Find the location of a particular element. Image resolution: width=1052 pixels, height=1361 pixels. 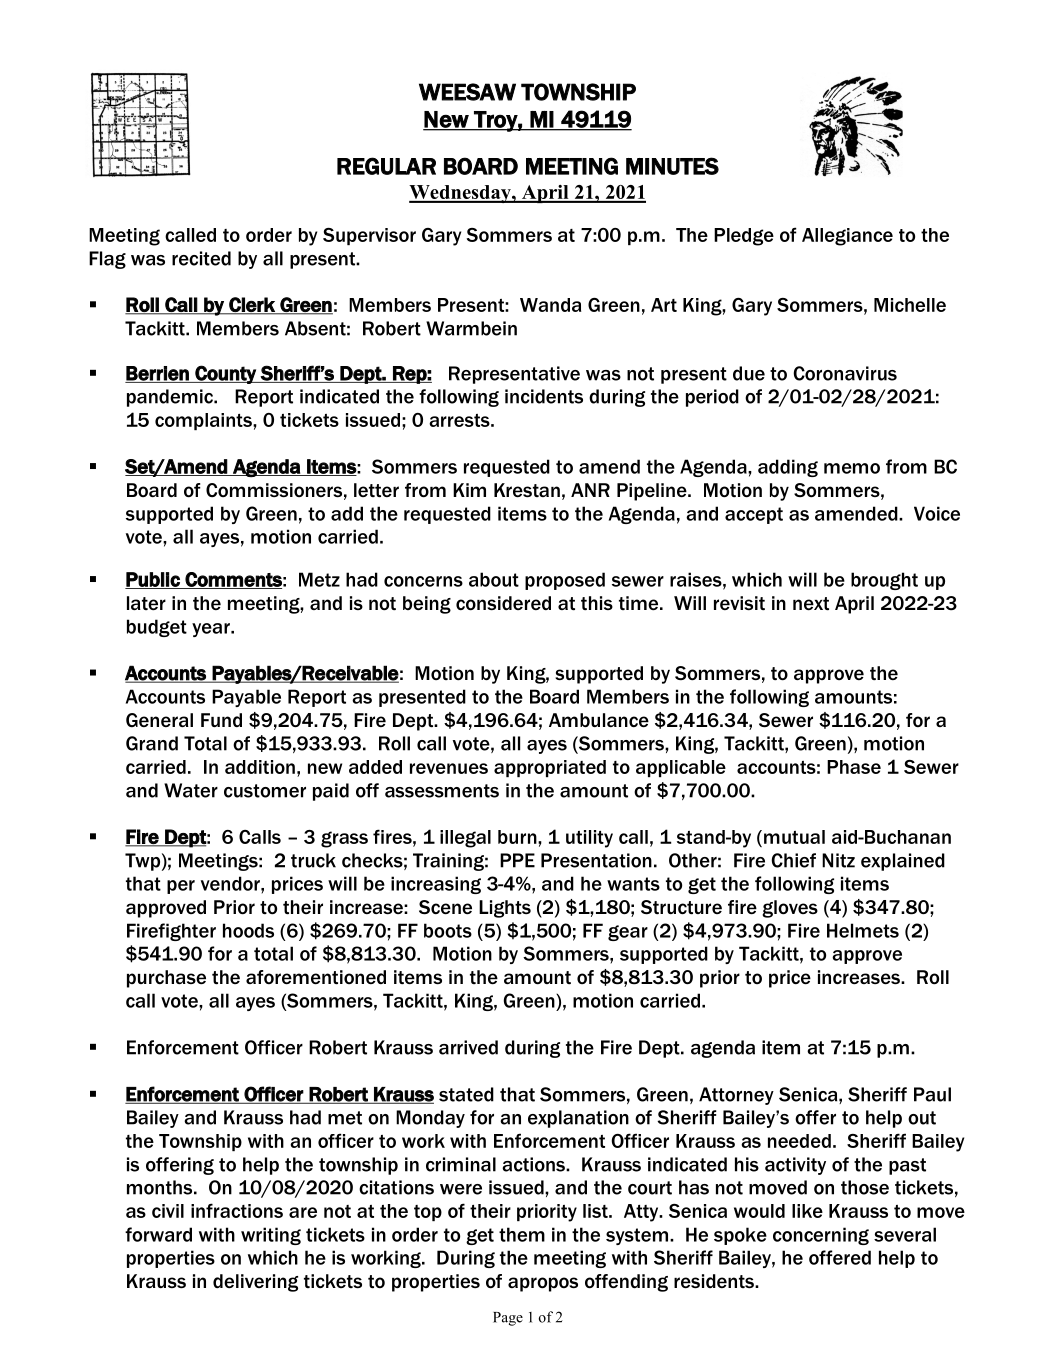

recited is located at coordinates (201, 258).
